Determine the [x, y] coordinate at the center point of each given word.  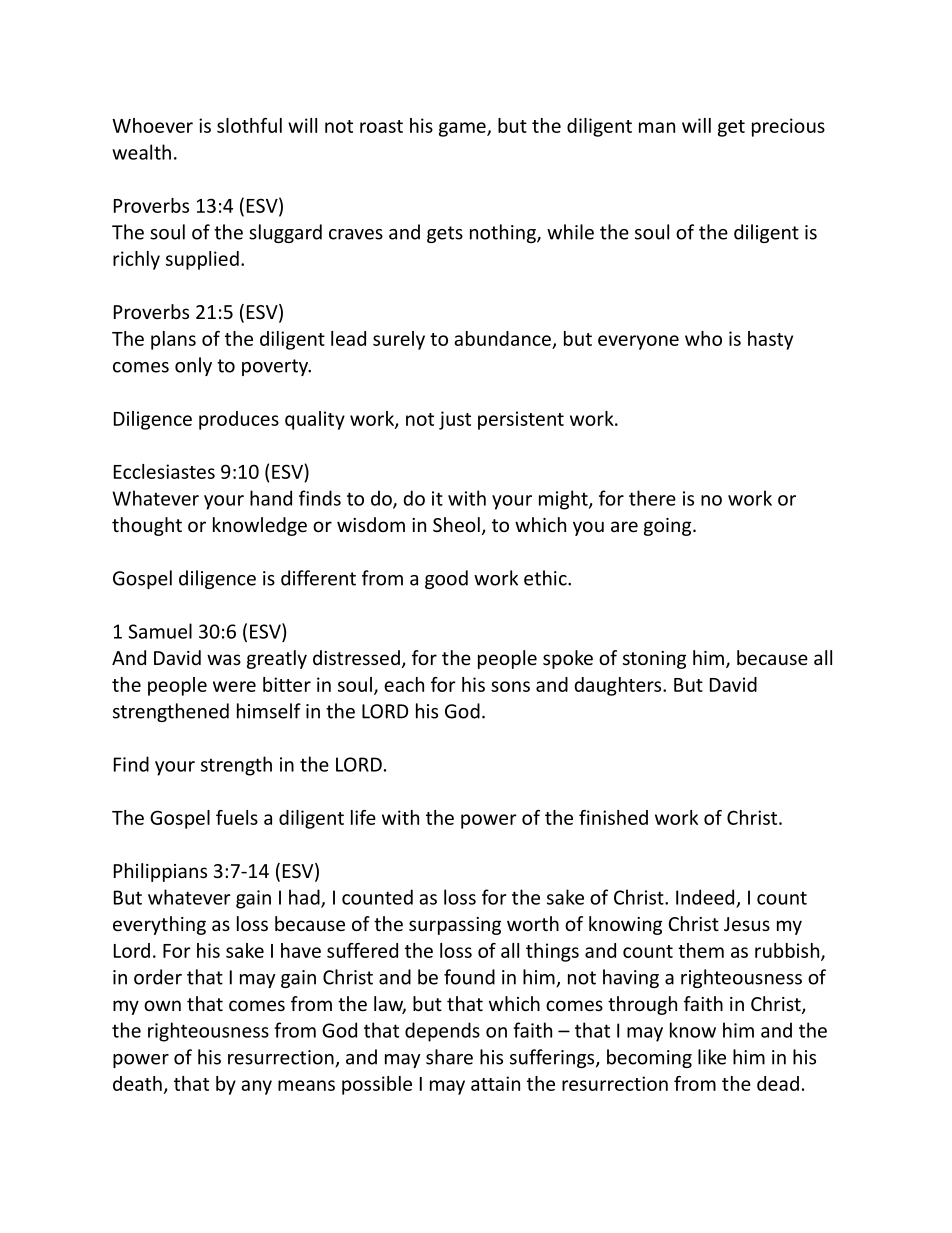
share [449, 1057]
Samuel [160, 631]
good [446, 579]
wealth [141, 152]
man [657, 127]
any [256, 1087]
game [463, 129]
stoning [654, 660]
